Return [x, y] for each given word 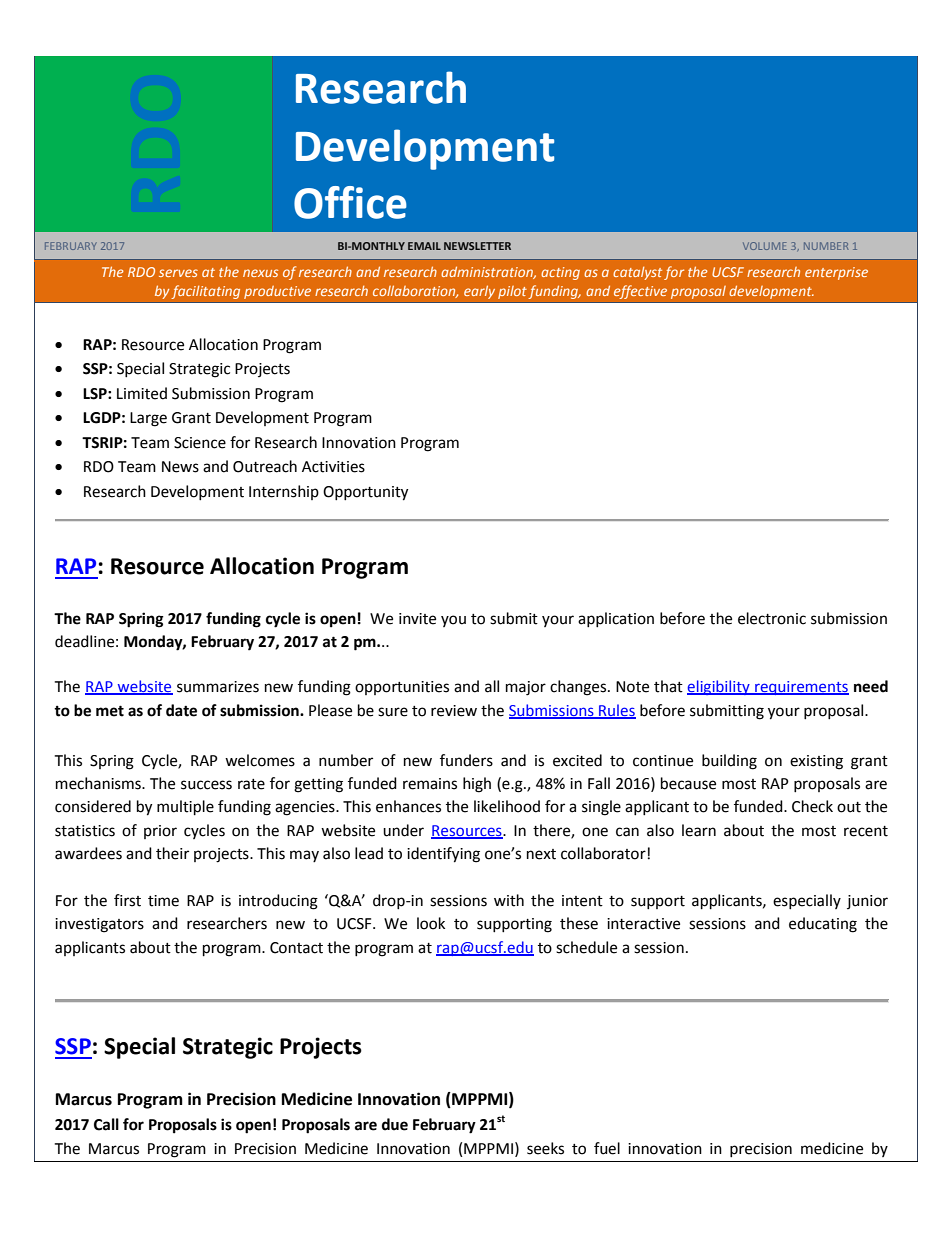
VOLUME [765, 246]
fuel [607, 1148]
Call [106, 1124]
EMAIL [424, 246]
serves [178, 273]
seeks [545, 1148]
